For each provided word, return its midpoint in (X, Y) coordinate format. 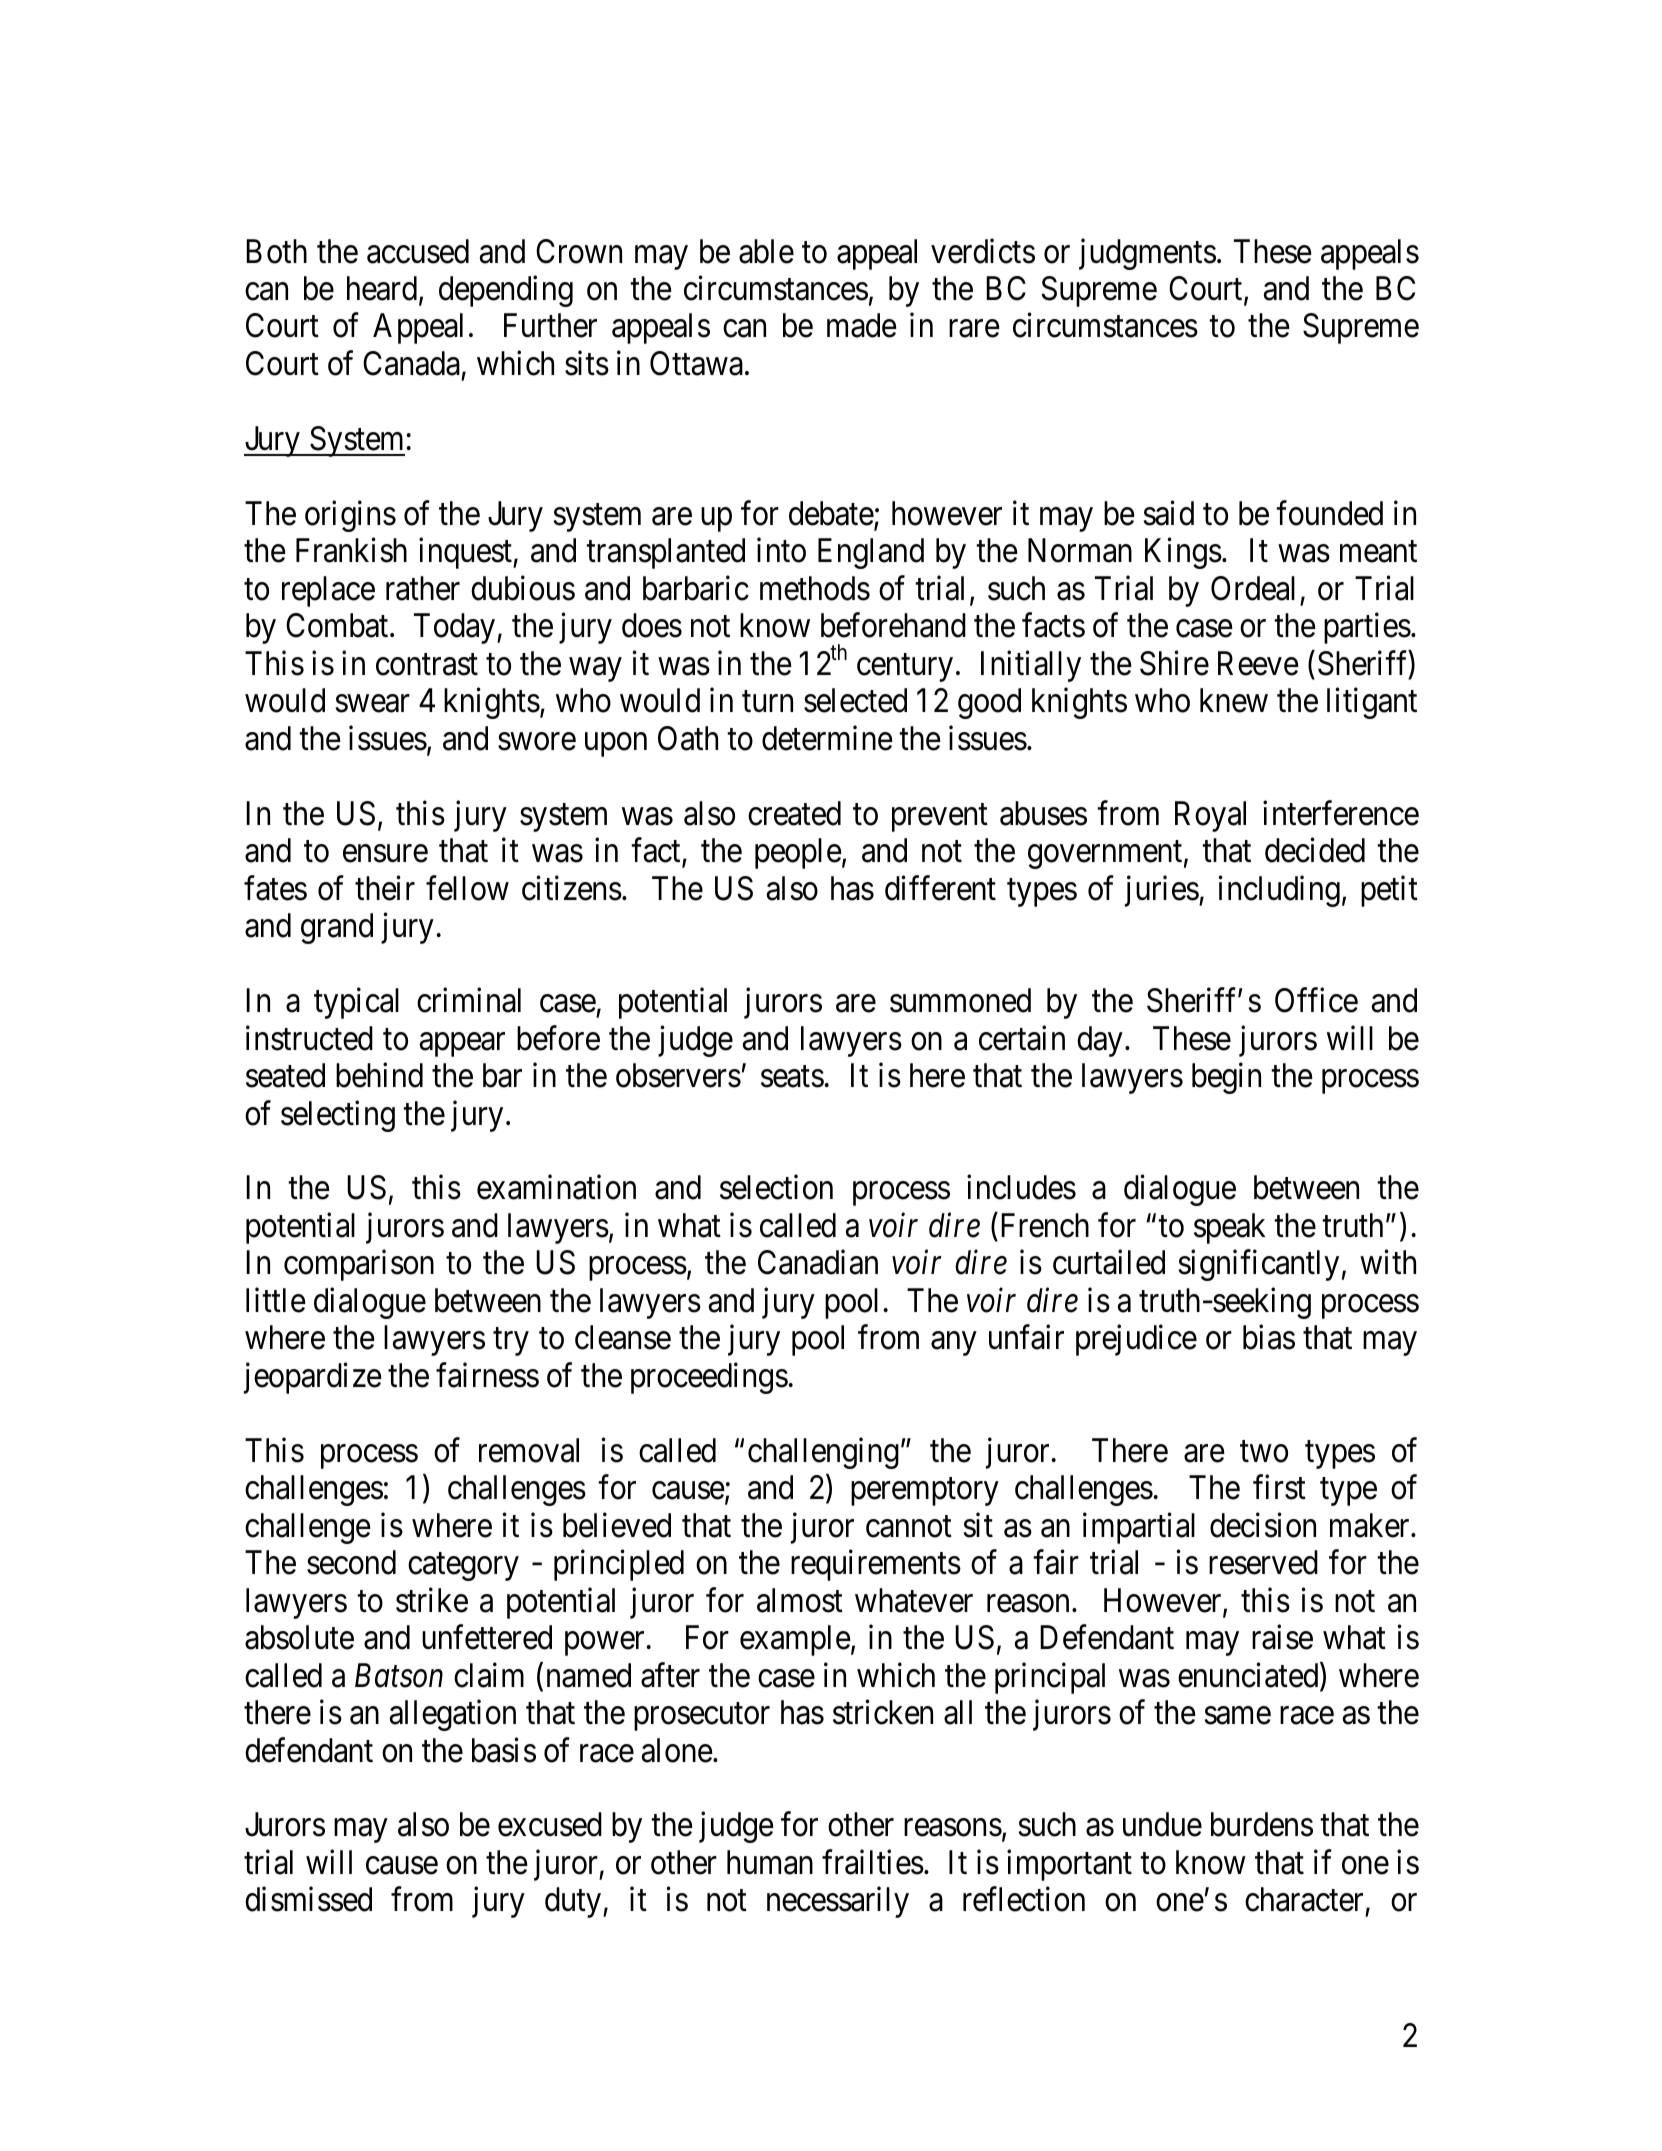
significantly (1259, 1265)
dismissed (308, 1899)
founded (1329, 513)
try (511, 1342)
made (862, 325)
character (1304, 1899)
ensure (385, 854)
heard (382, 288)
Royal (1210, 816)
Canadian (818, 1262)
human (770, 1862)
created (794, 813)
